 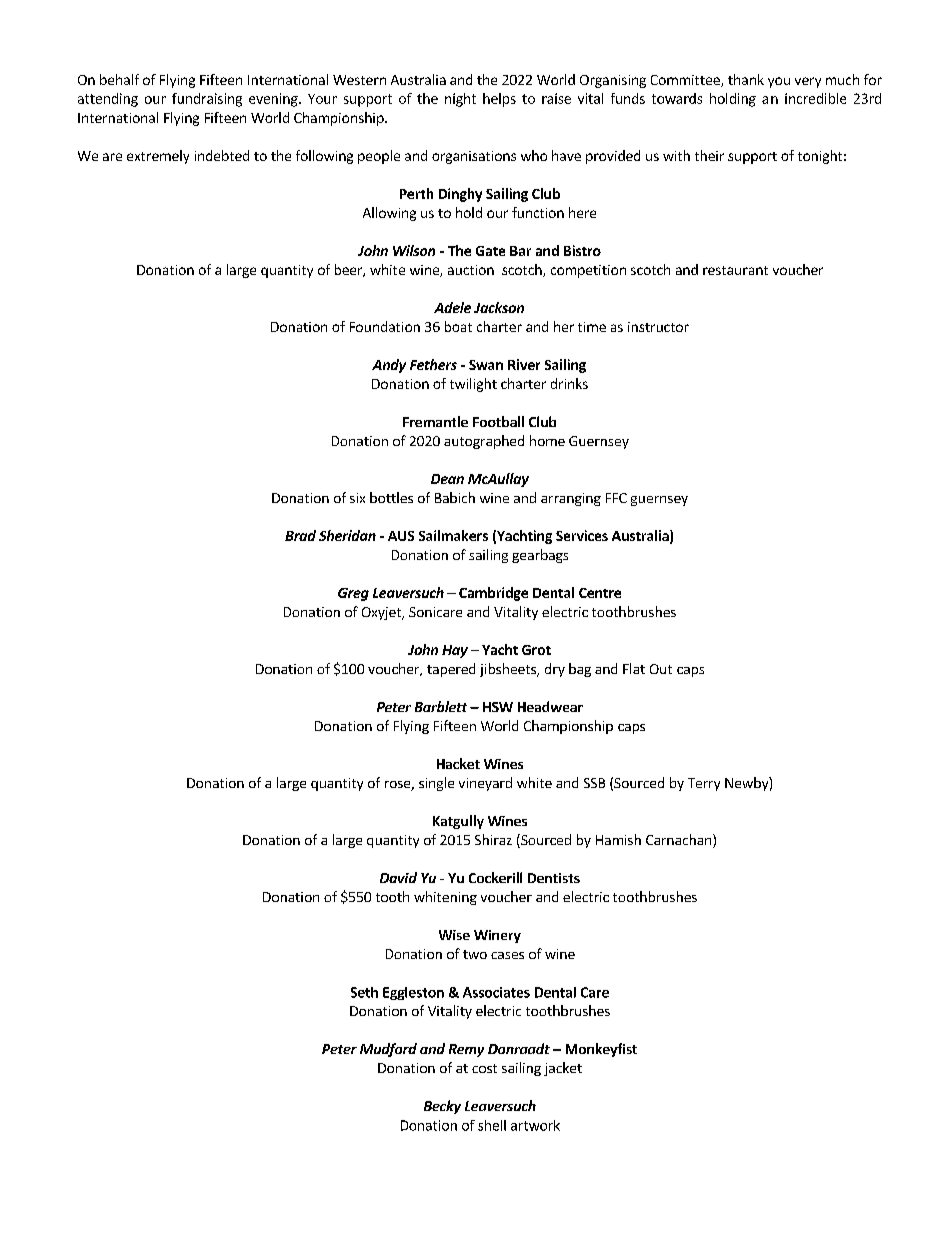 I want to click on Out, so click(x=661, y=669).
